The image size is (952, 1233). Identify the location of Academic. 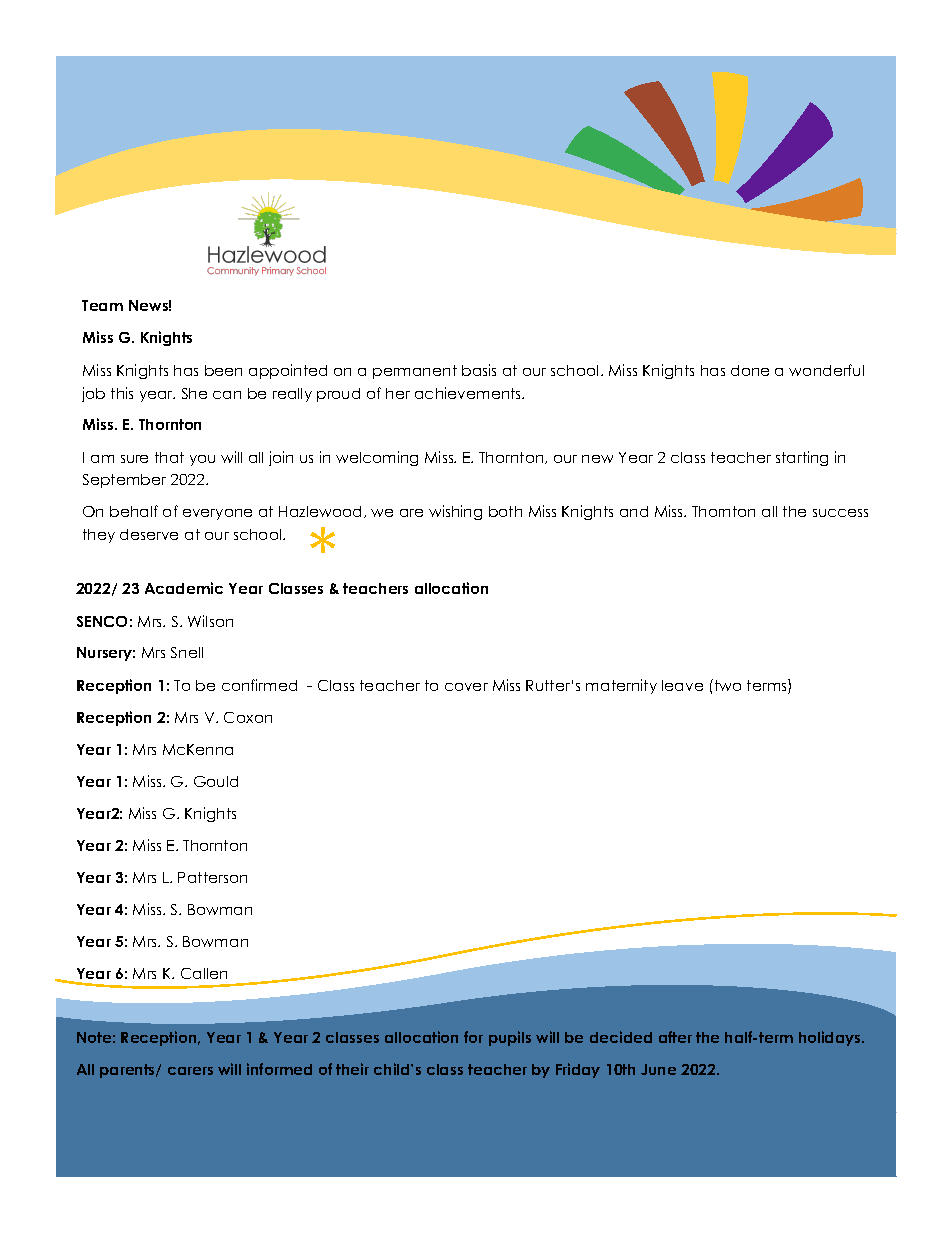
(184, 588).
